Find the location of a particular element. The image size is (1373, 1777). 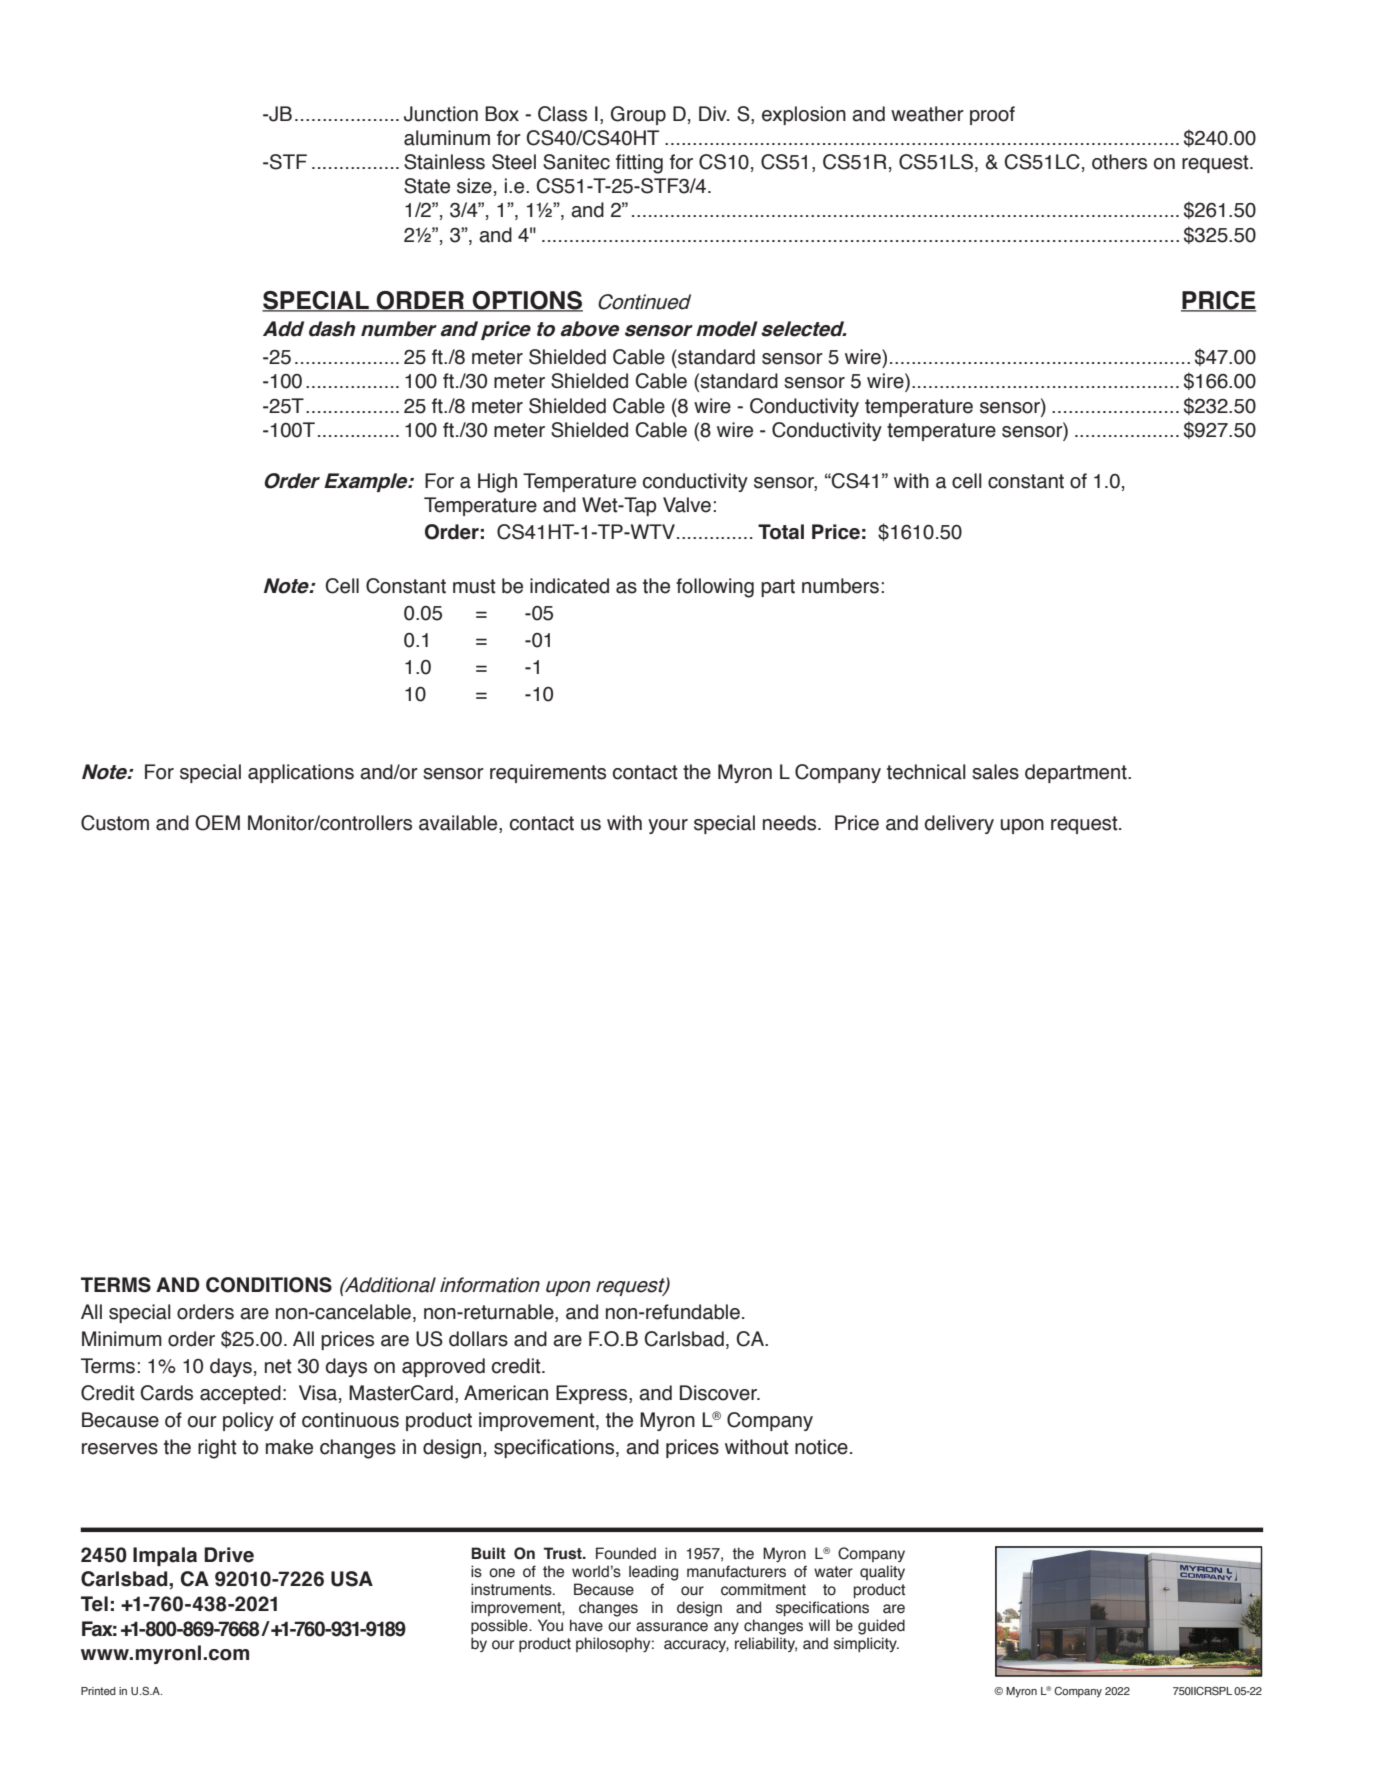

sales is located at coordinates (995, 772).
